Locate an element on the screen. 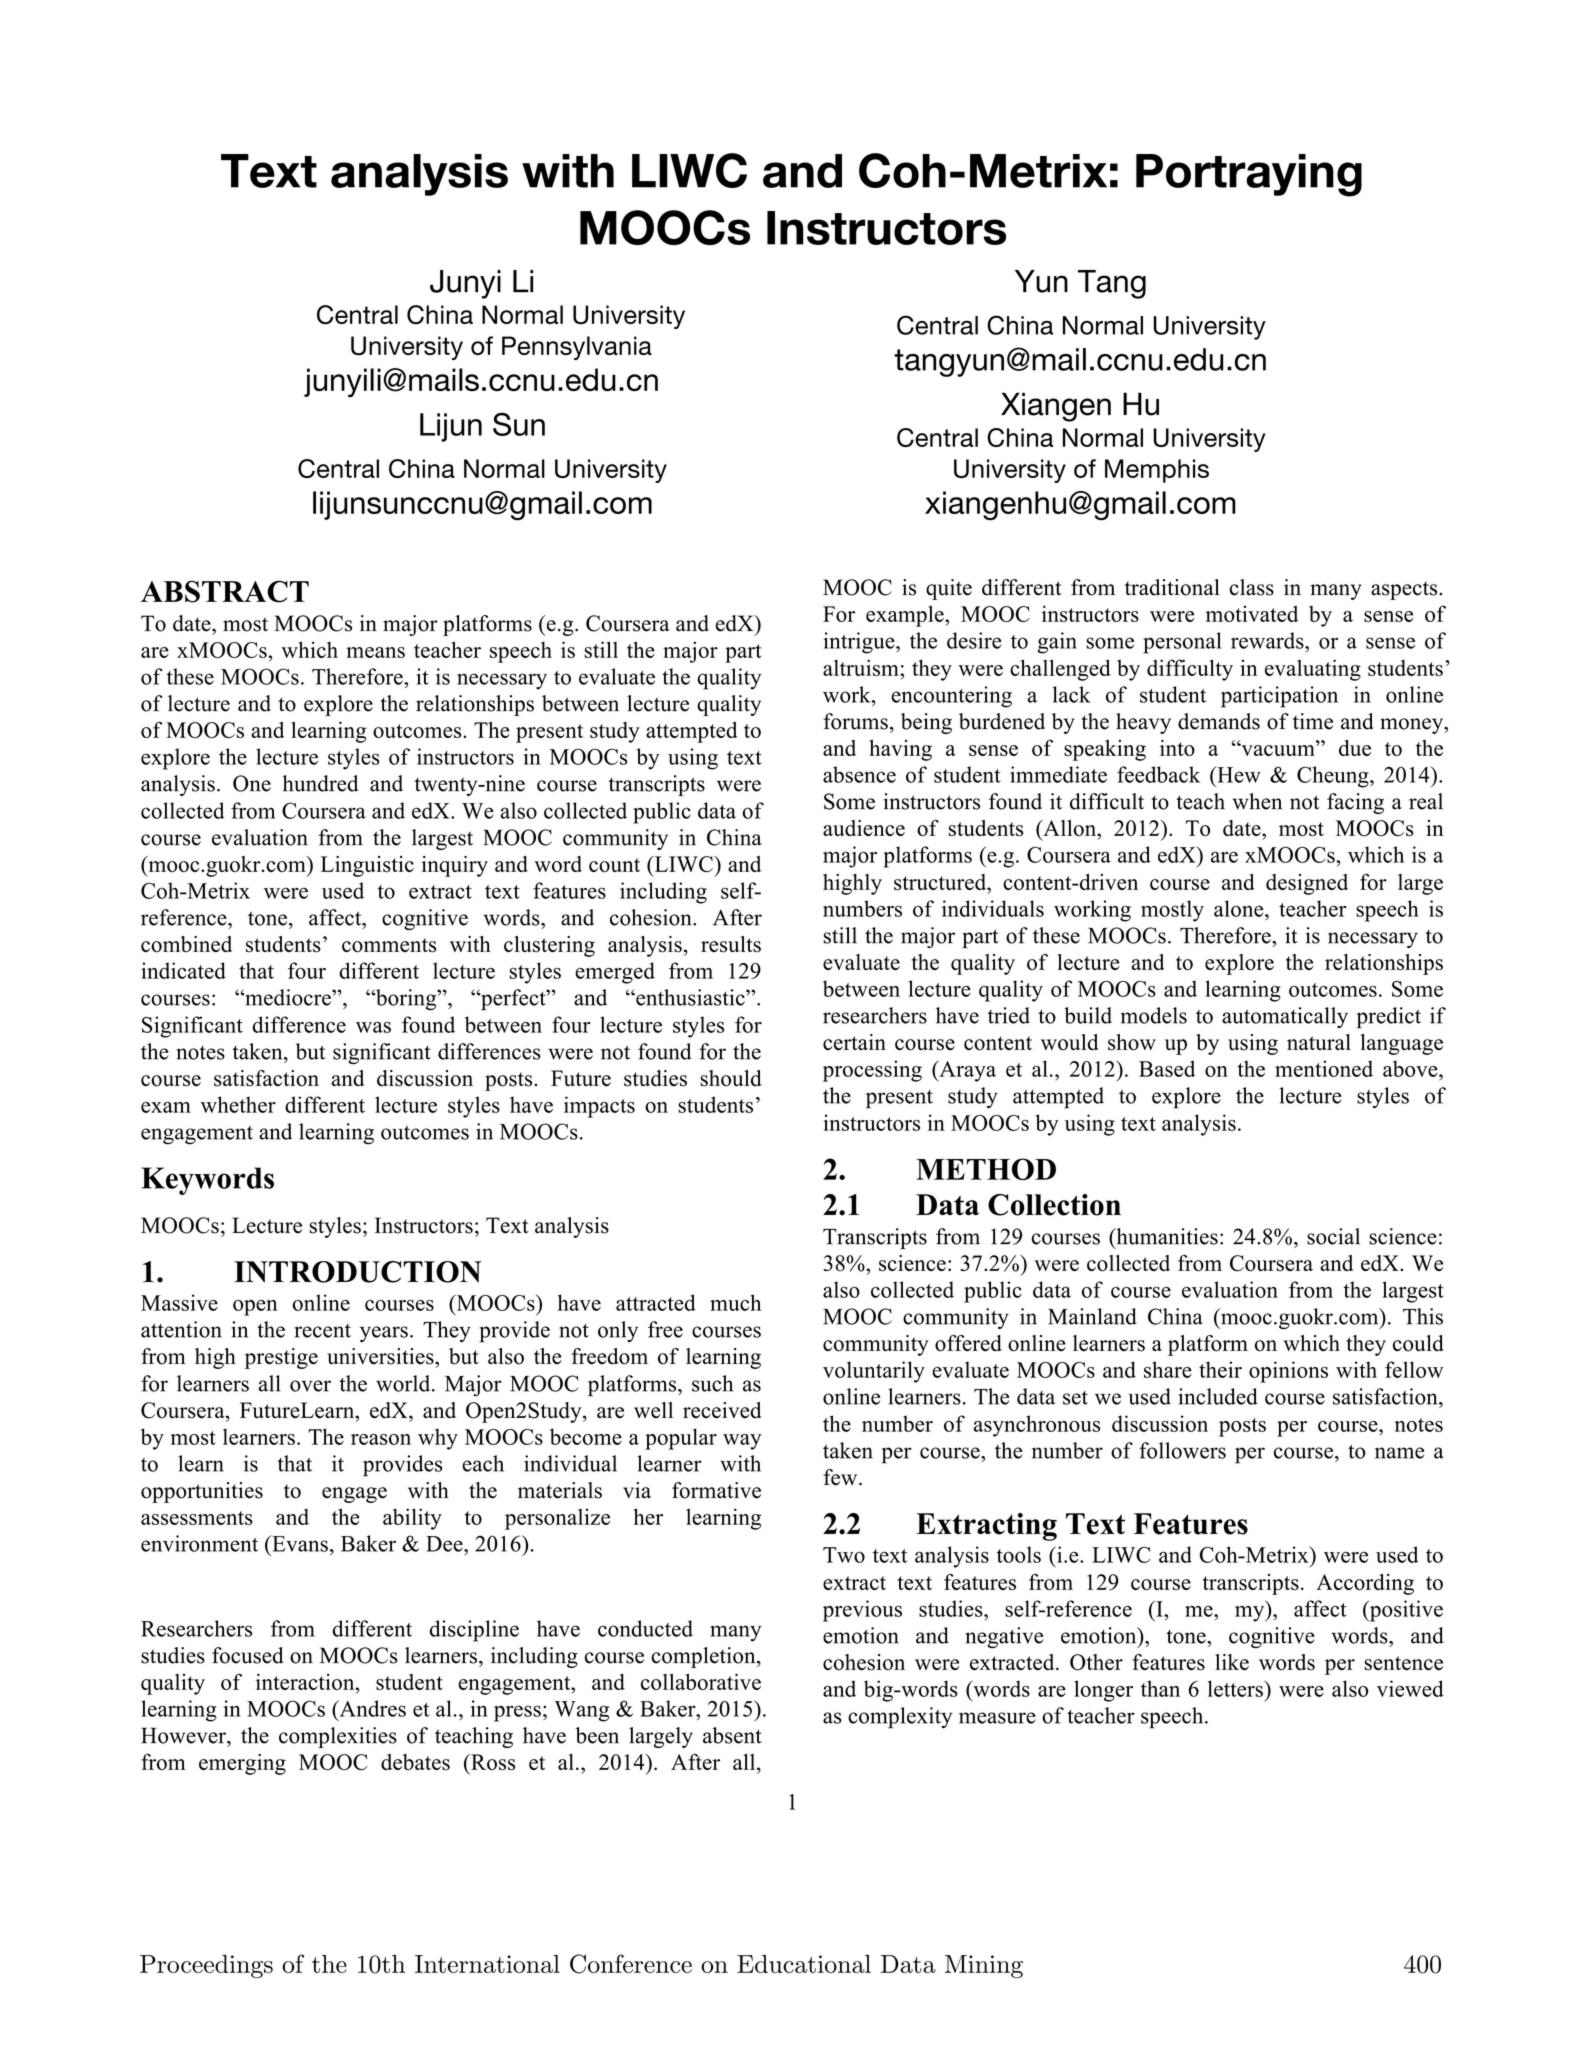  Pennsylvania is located at coordinates (577, 348).
